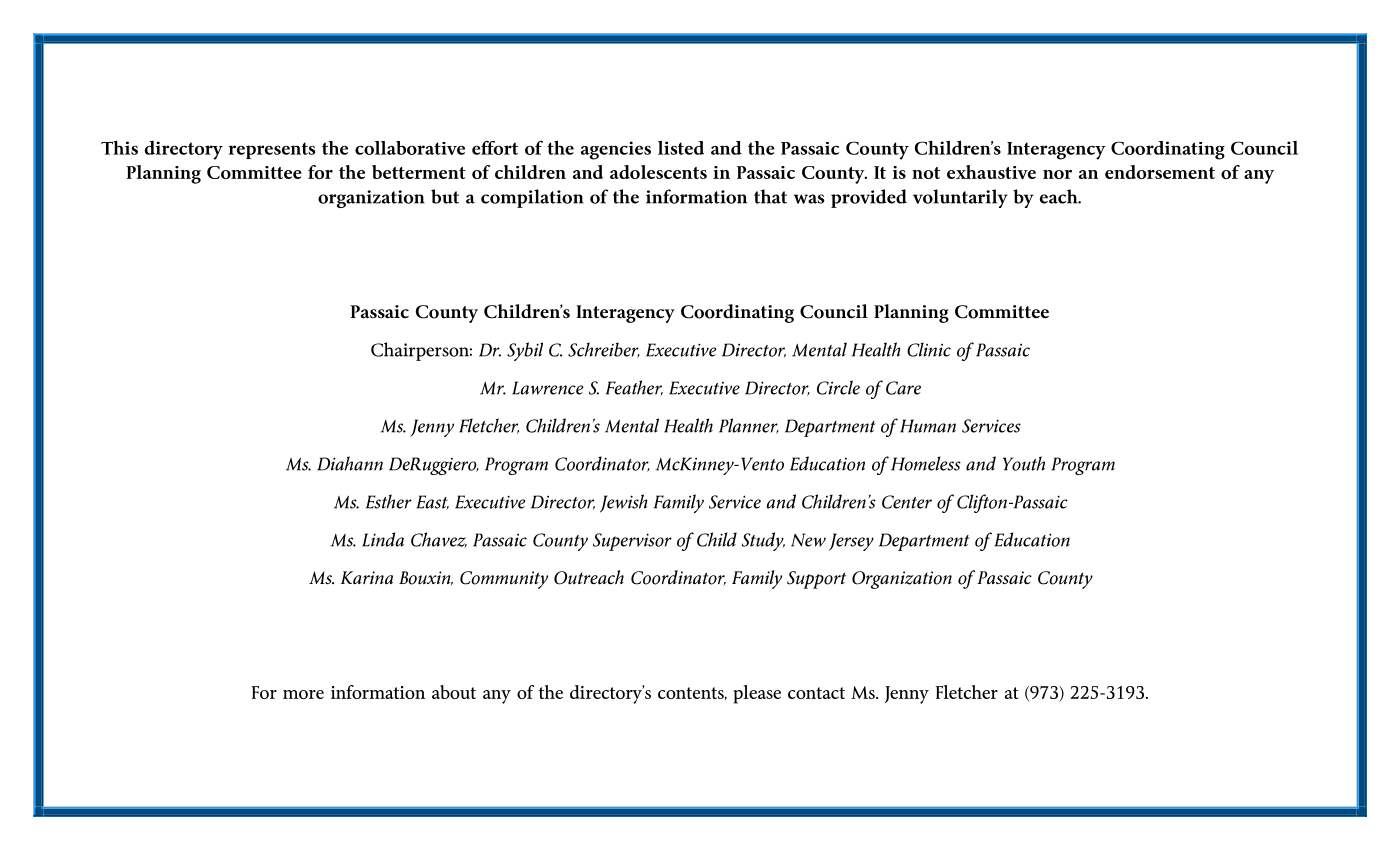 The width and height of the screenshot is (1400, 850). I want to click on nor, so click(1057, 174).
